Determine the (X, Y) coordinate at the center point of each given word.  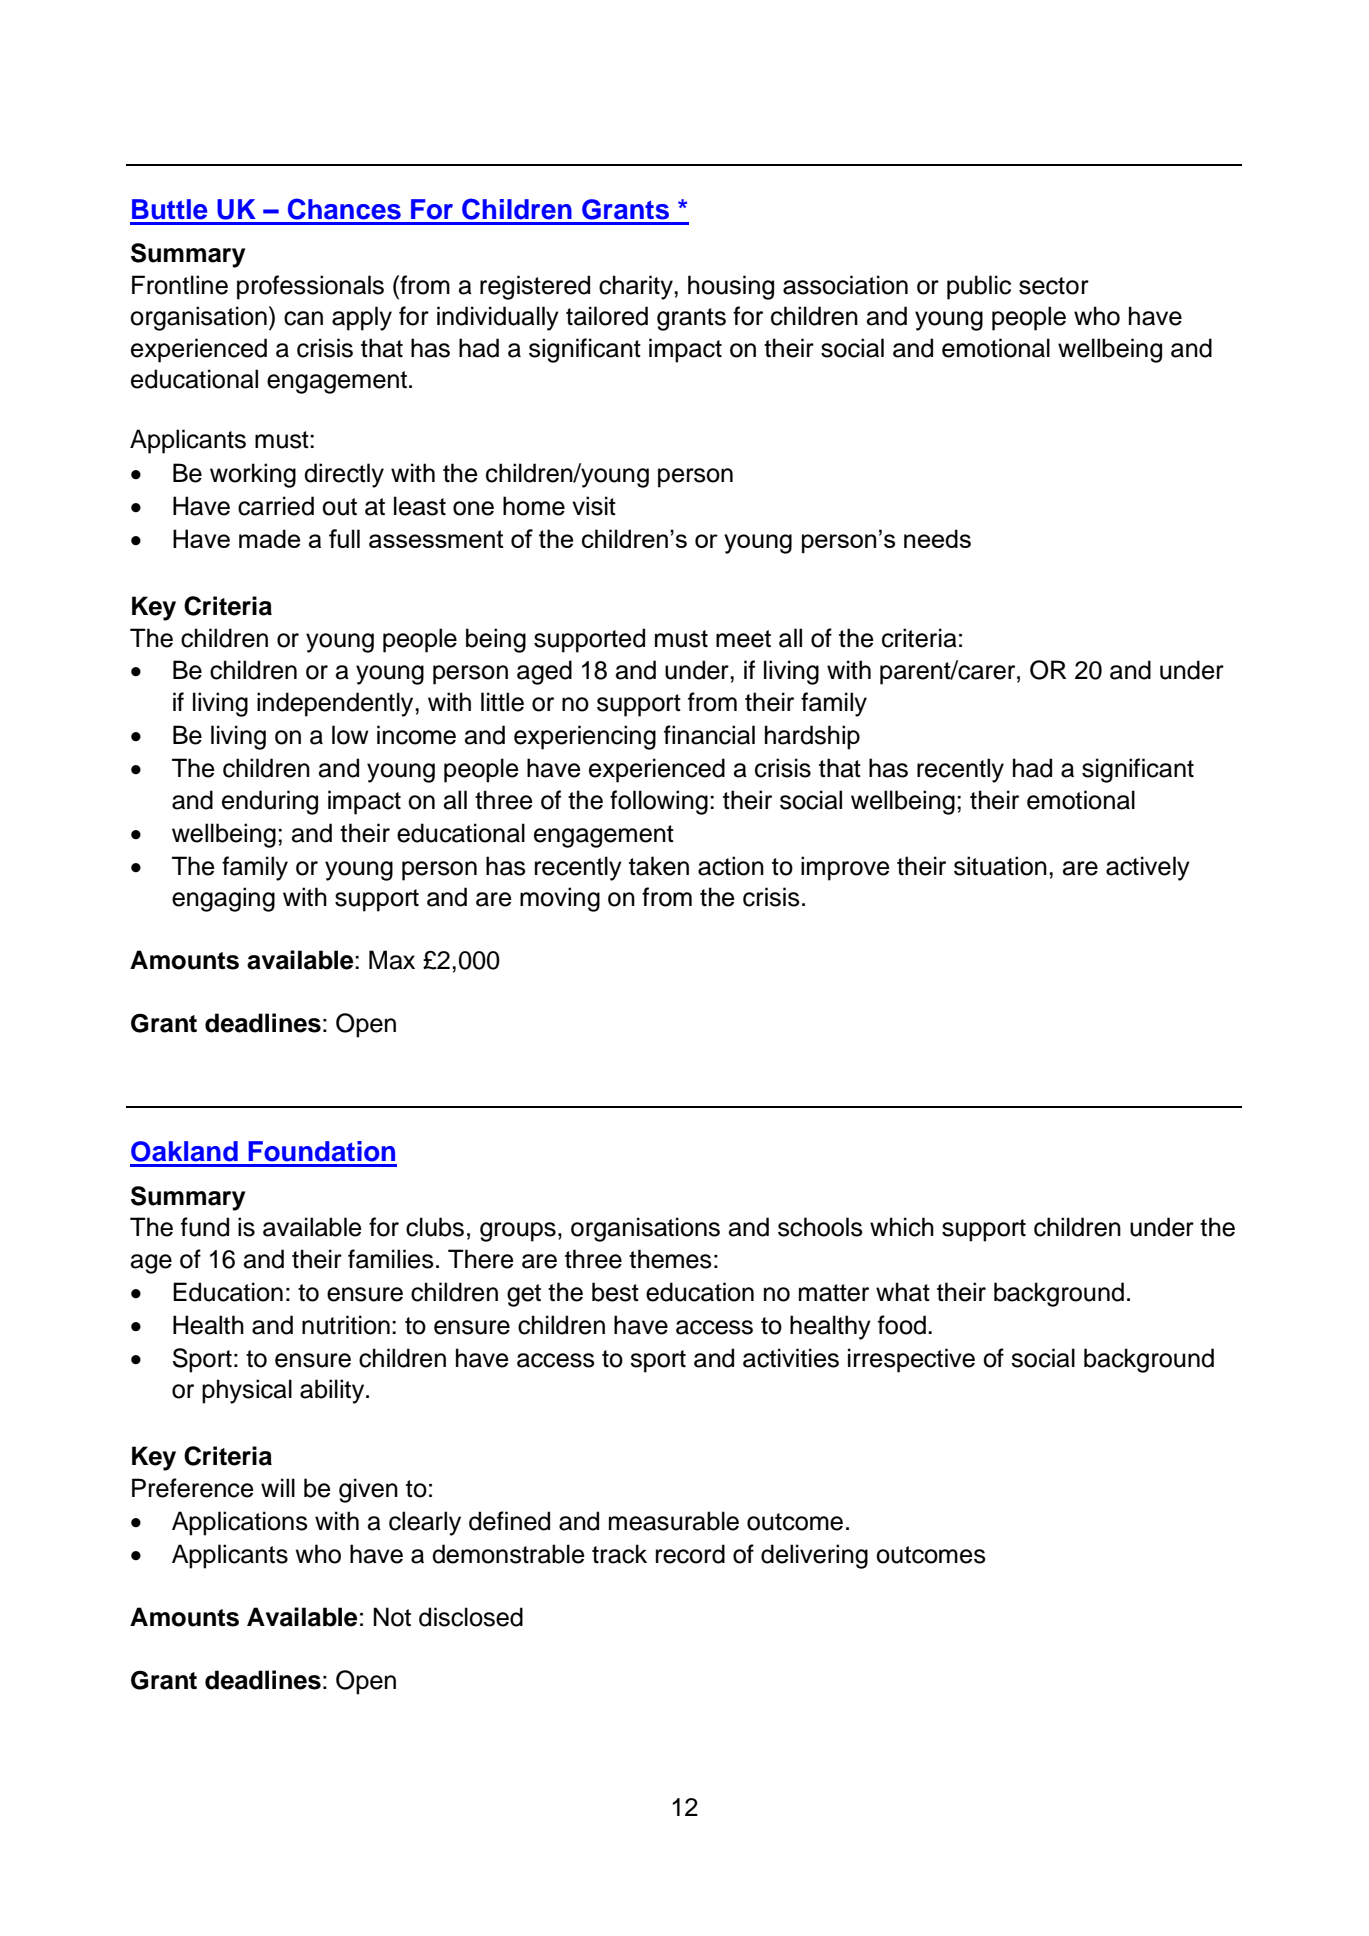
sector (1054, 286)
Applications (240, 1523)
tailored (607, 316)
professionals (310, 287)
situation (1000, 866)
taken (659, 866)
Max (392, 960)
